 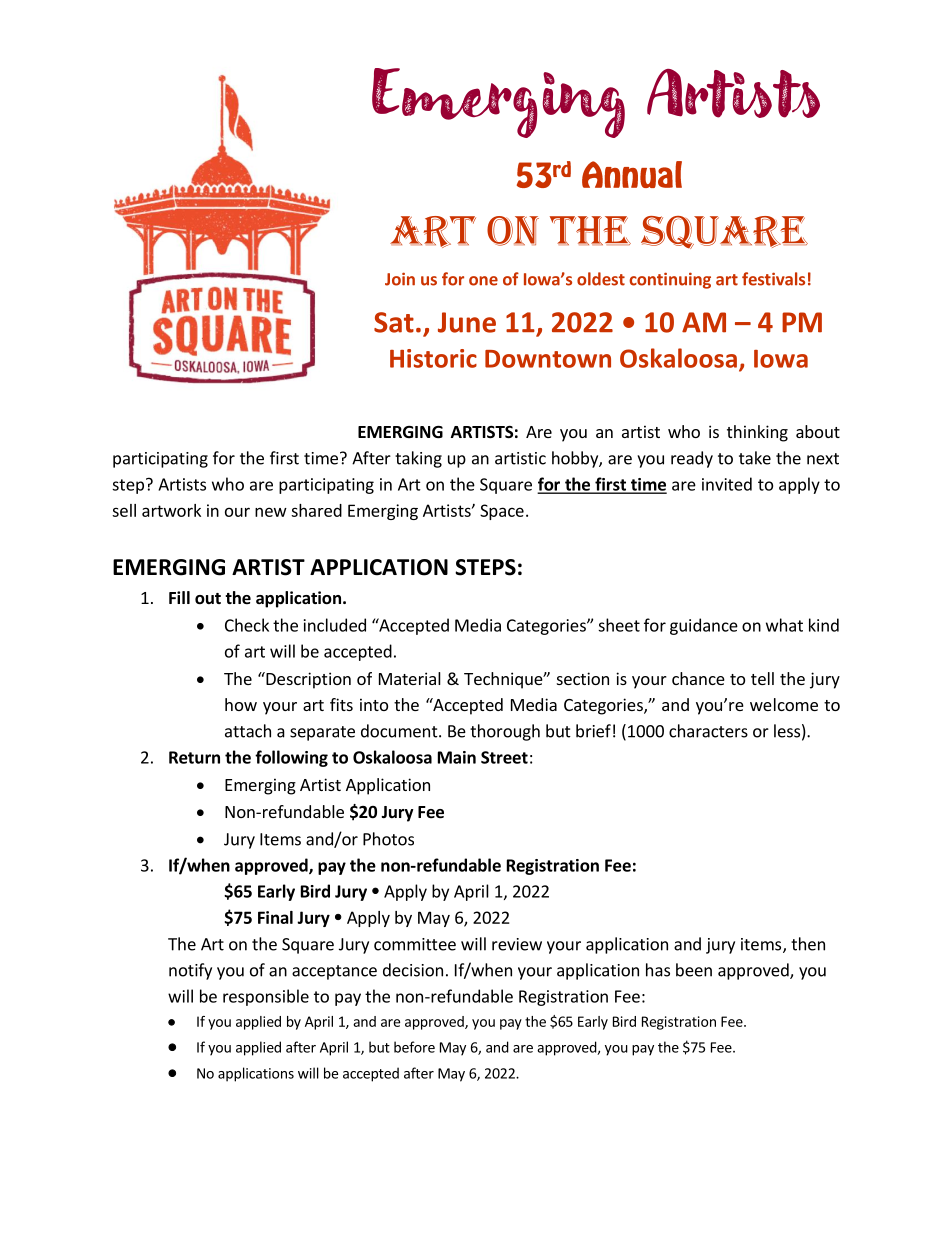 I want to click on tell, so click(x=762, y=678).
